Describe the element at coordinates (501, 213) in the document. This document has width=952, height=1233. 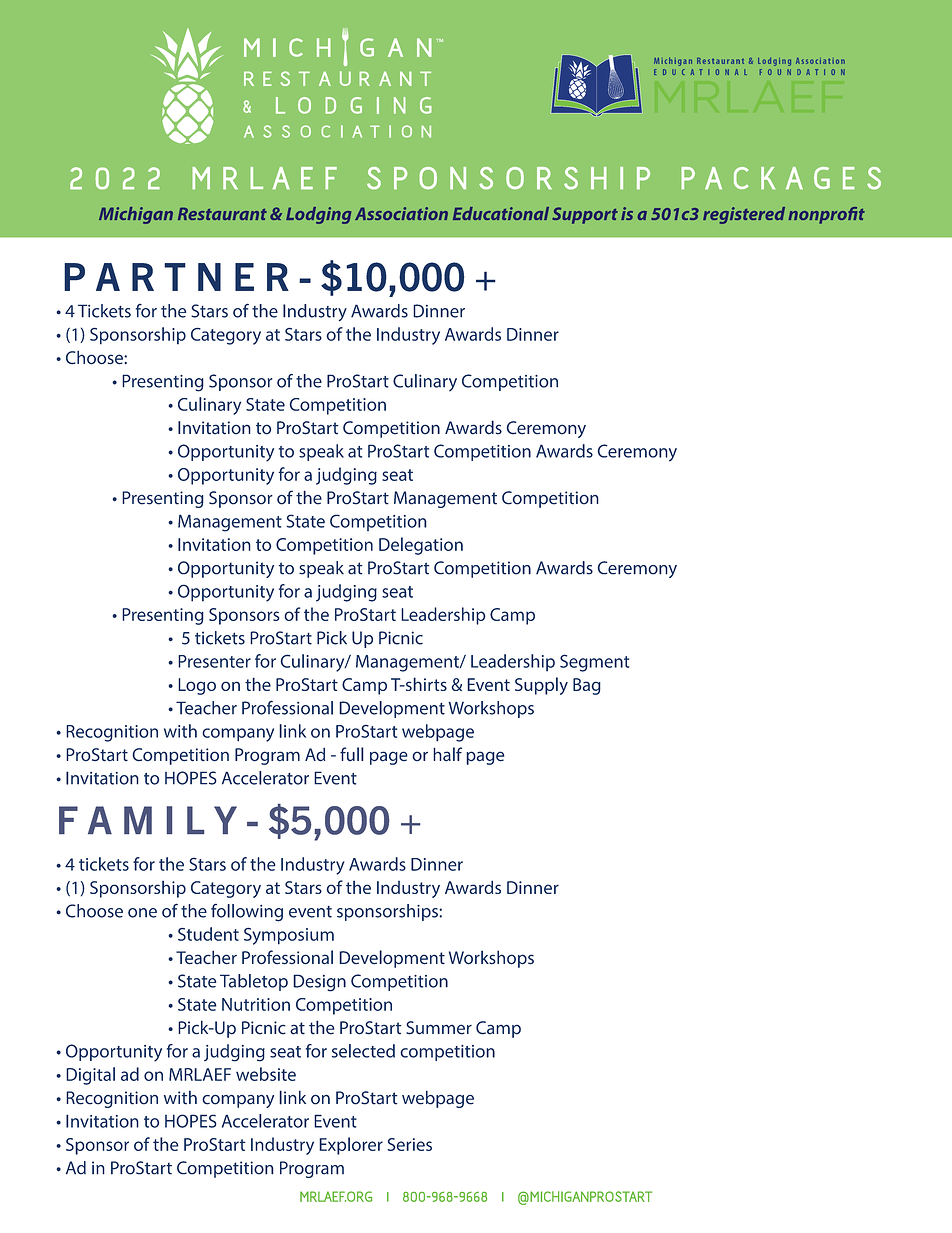
I see `Educational` at that location.
